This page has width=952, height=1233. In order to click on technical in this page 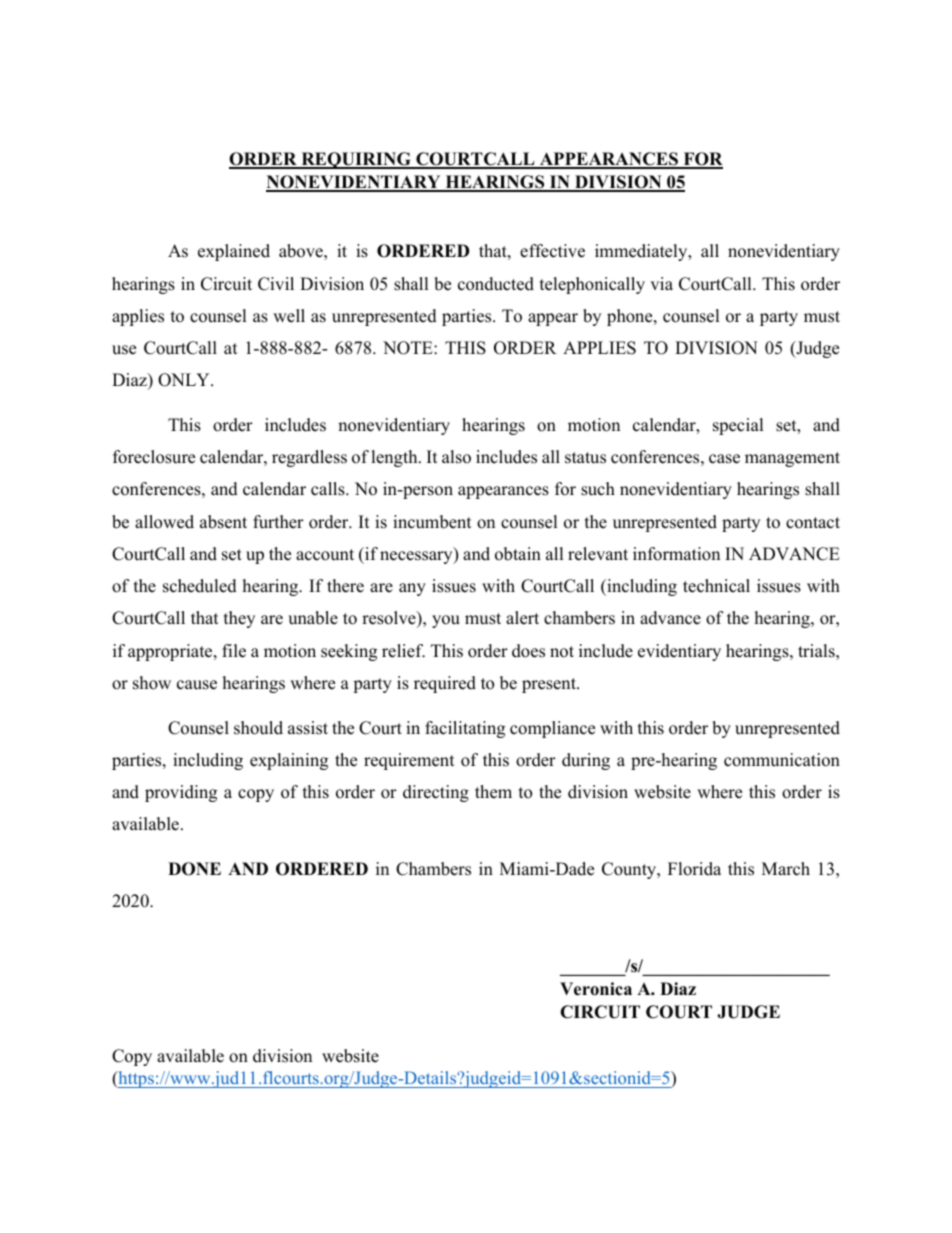, I will do `click(716, 586)`.
